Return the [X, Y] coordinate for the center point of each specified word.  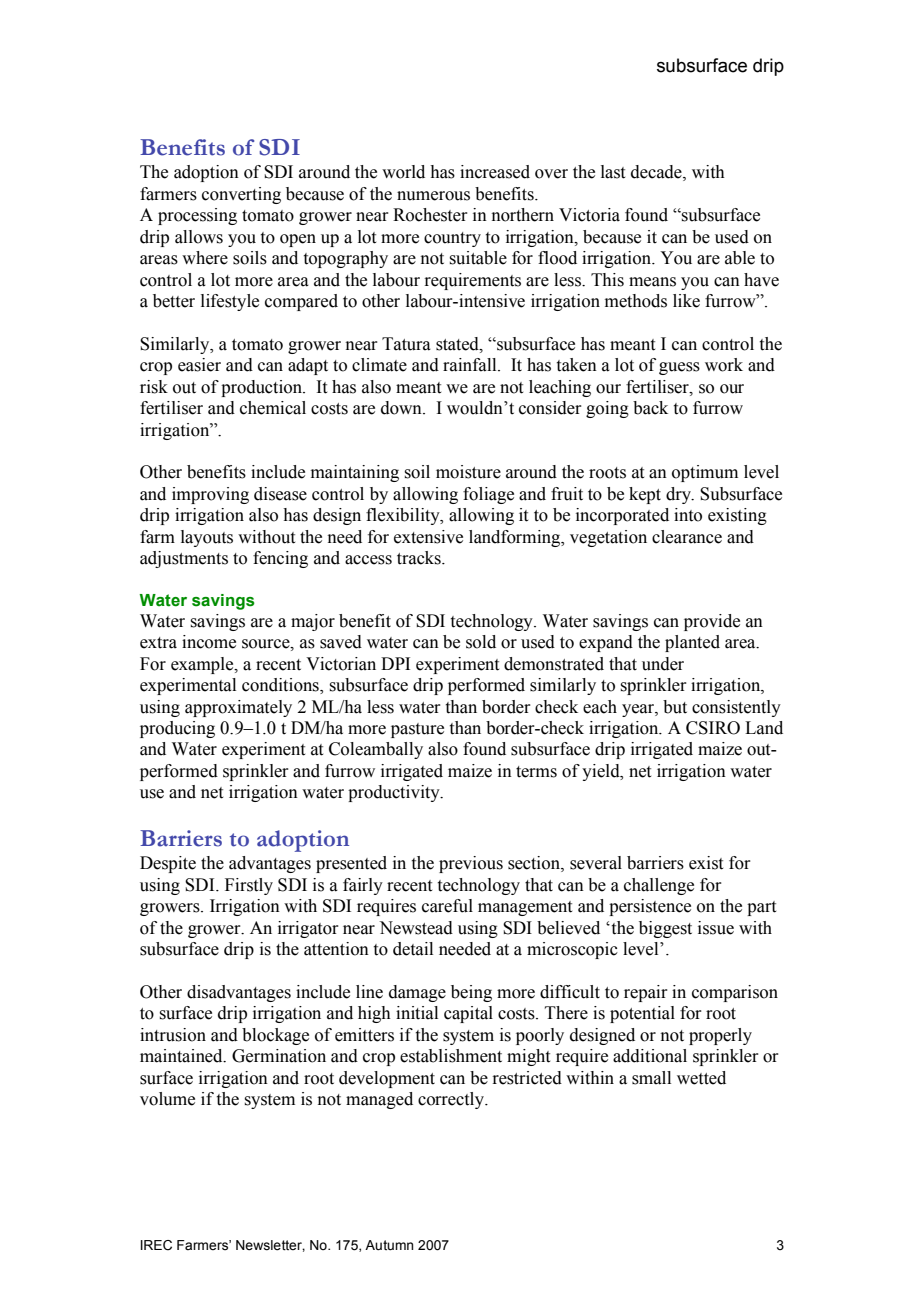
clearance [687, 537]
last [613, 172]
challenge [659, 886]
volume [167, 1099]
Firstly [249, 886]
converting [241, 195]
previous [471, 864]
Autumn [389, 1245]
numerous [433, 196]
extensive [428, 537]
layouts [207, 538]
